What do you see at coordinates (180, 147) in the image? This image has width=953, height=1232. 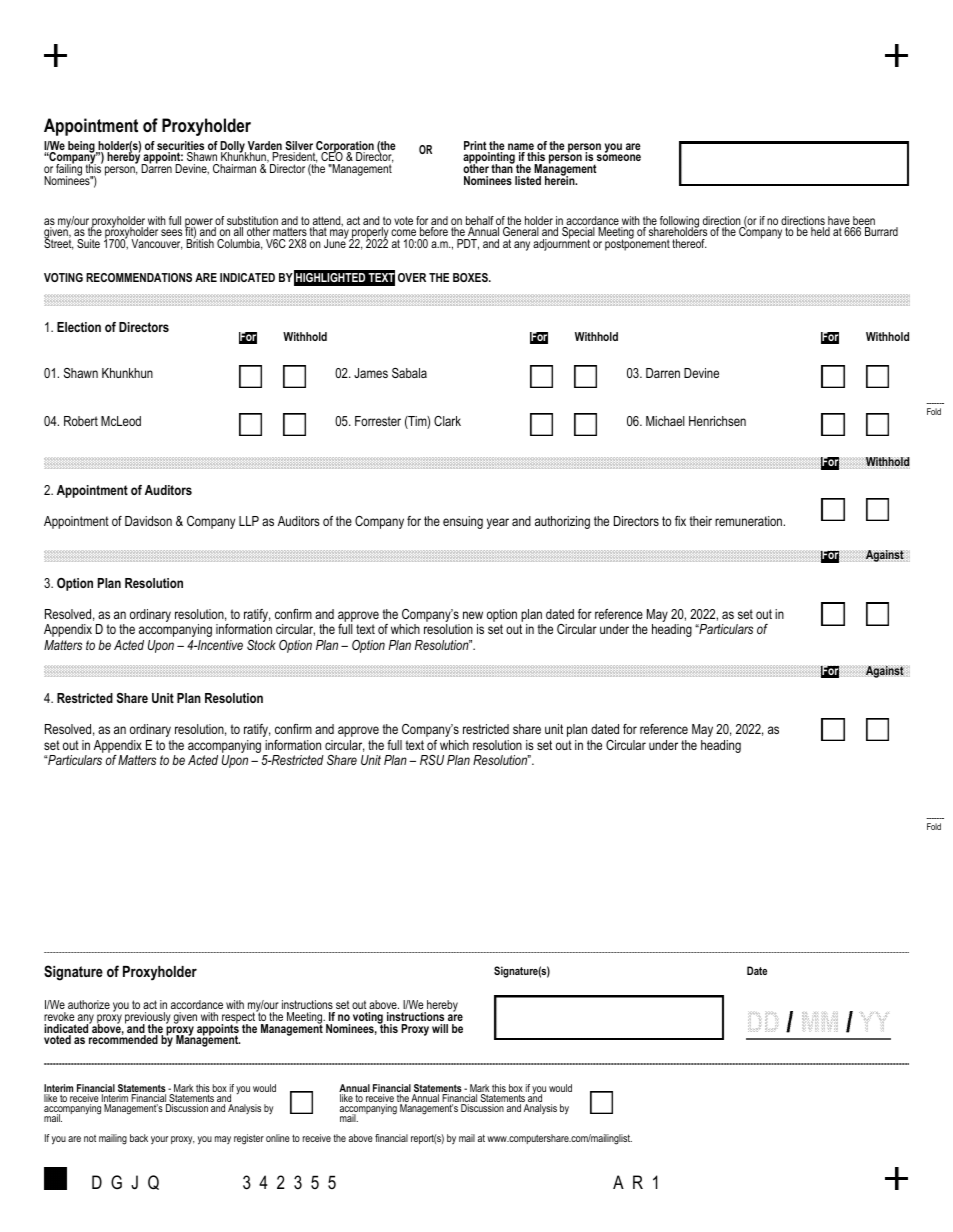 I see `securities` at bounding box center [180, 147].
